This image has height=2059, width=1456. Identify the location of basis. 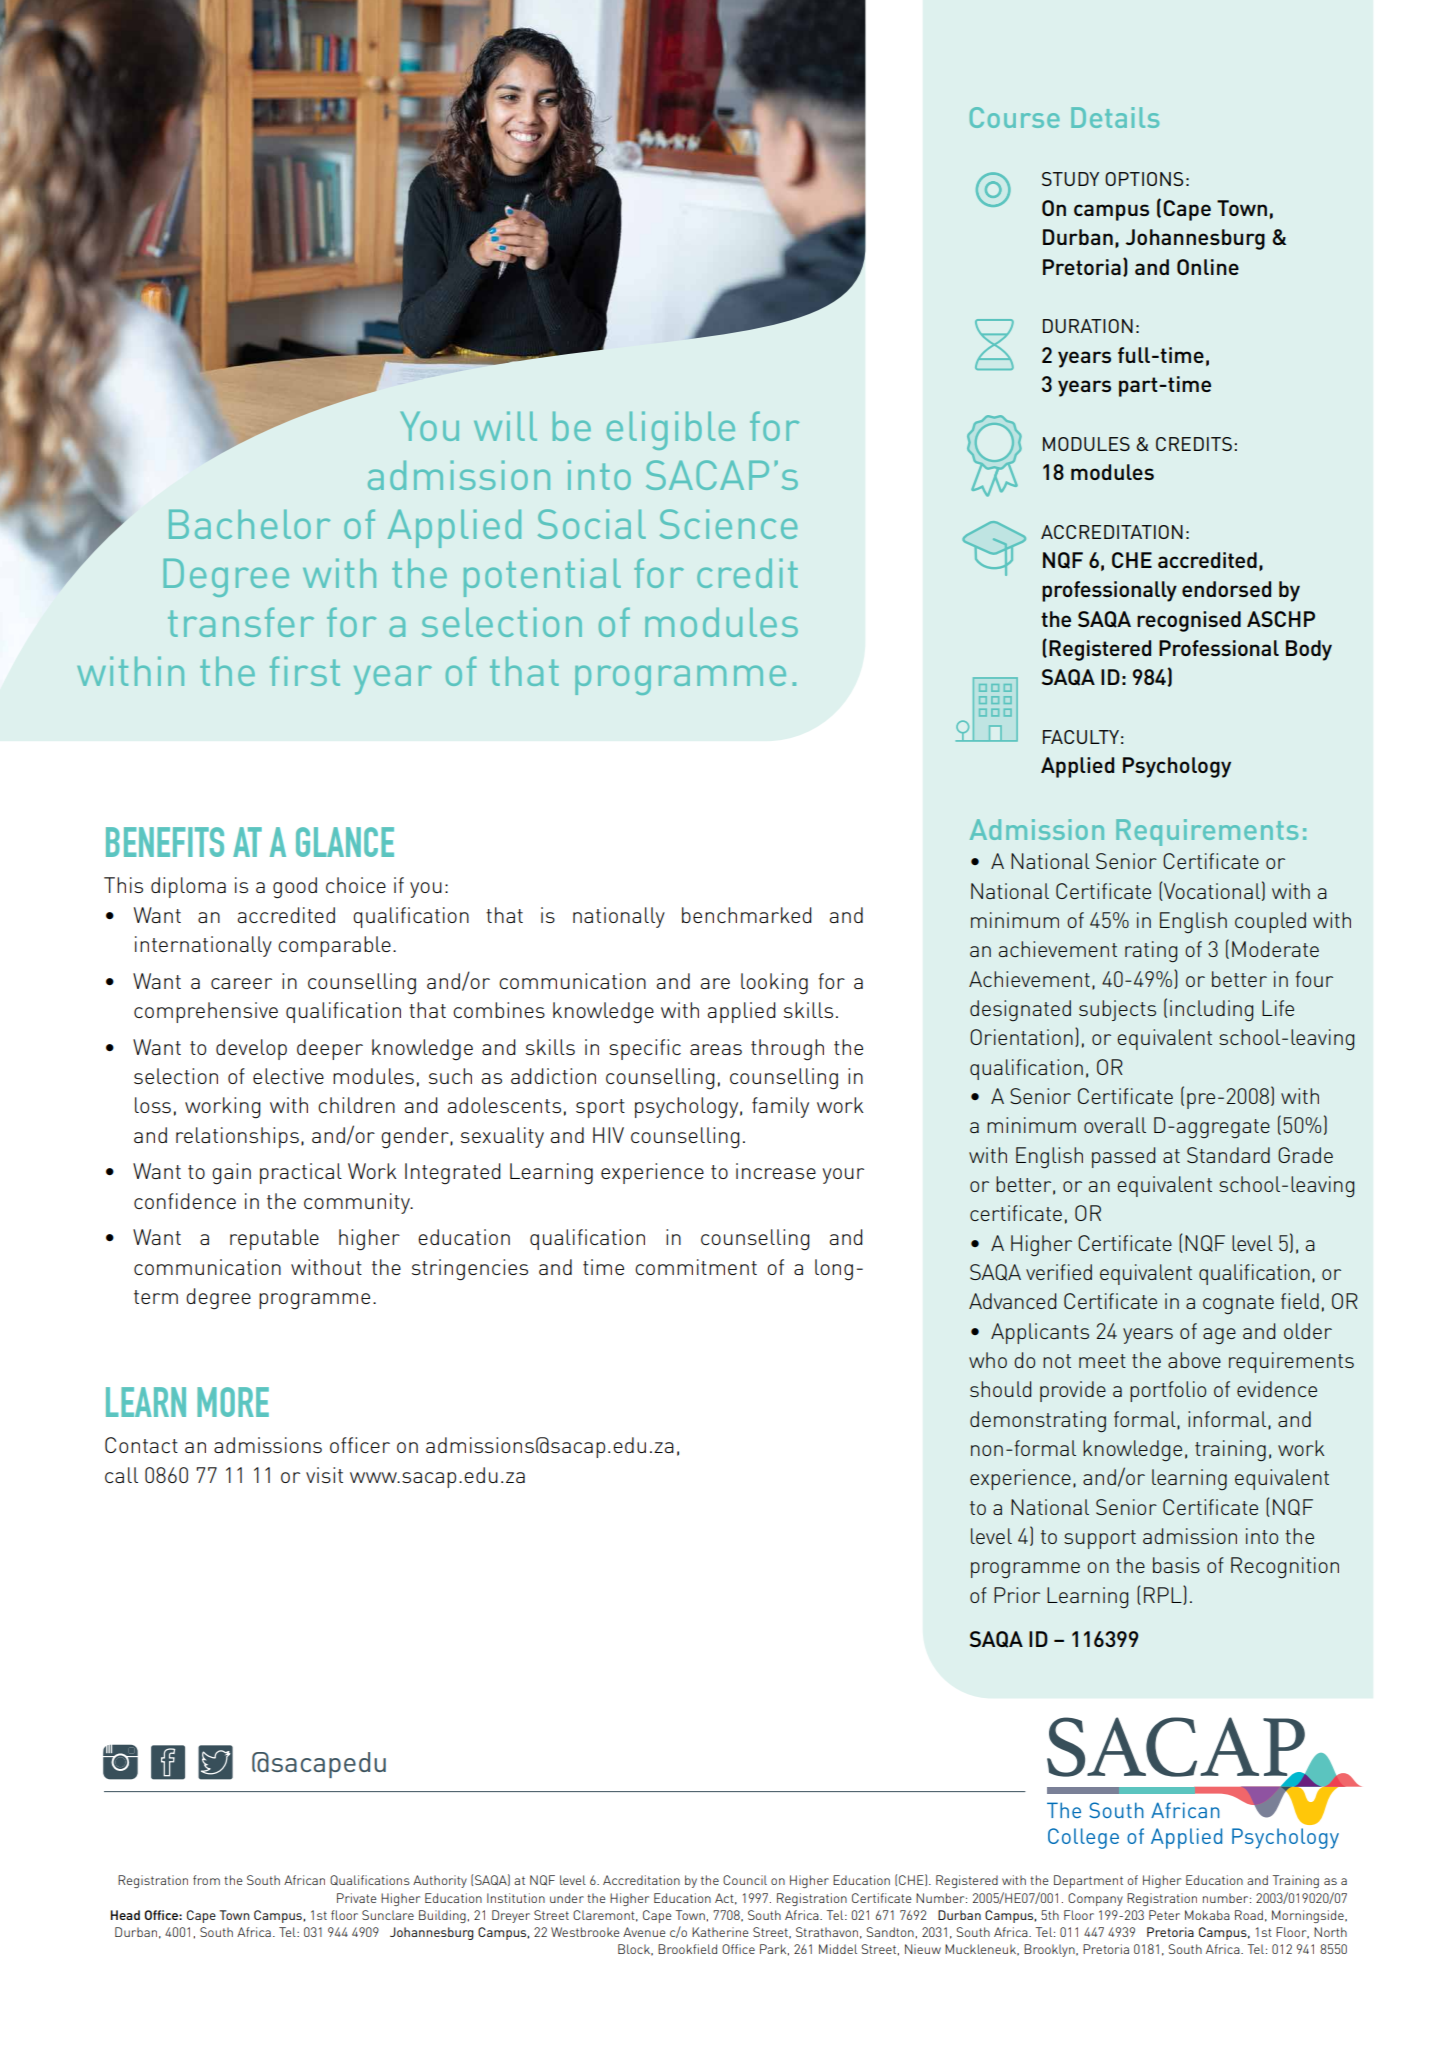
(1176, 1565).
